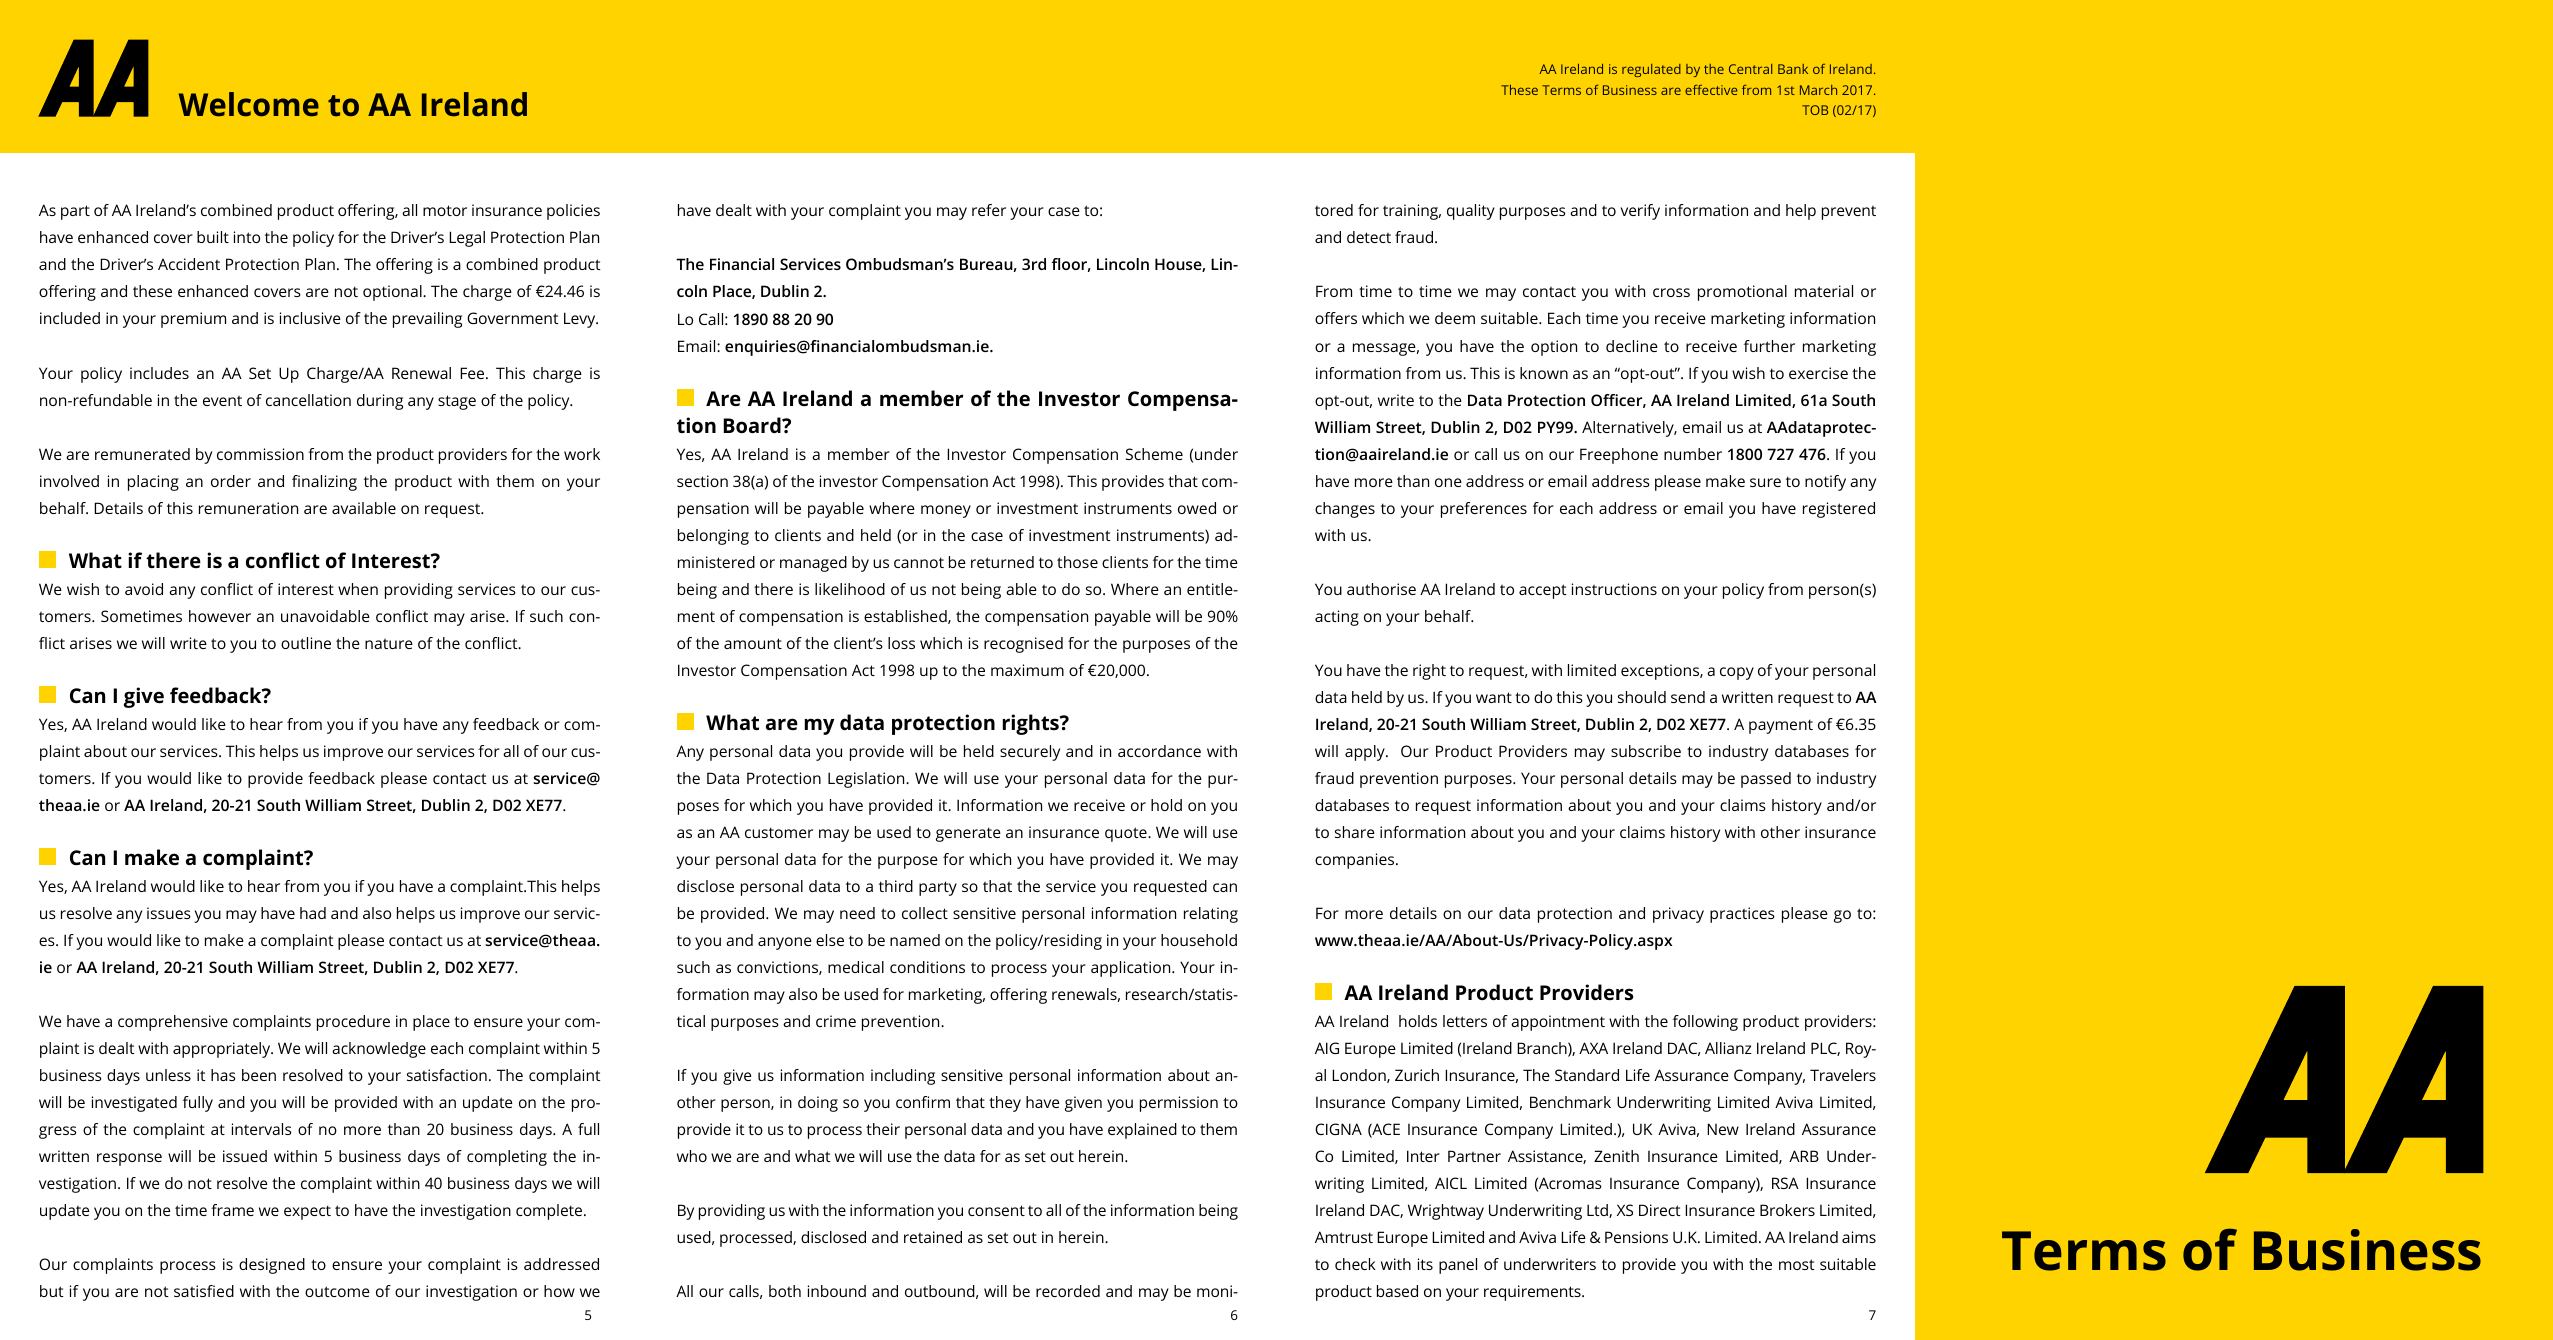 Image resolution: width=2553 pixels, height=1340 pixels. What do you see at coordinates (933, 1237) in the image?
I see `retained` at bounding box center [933, 1237].
